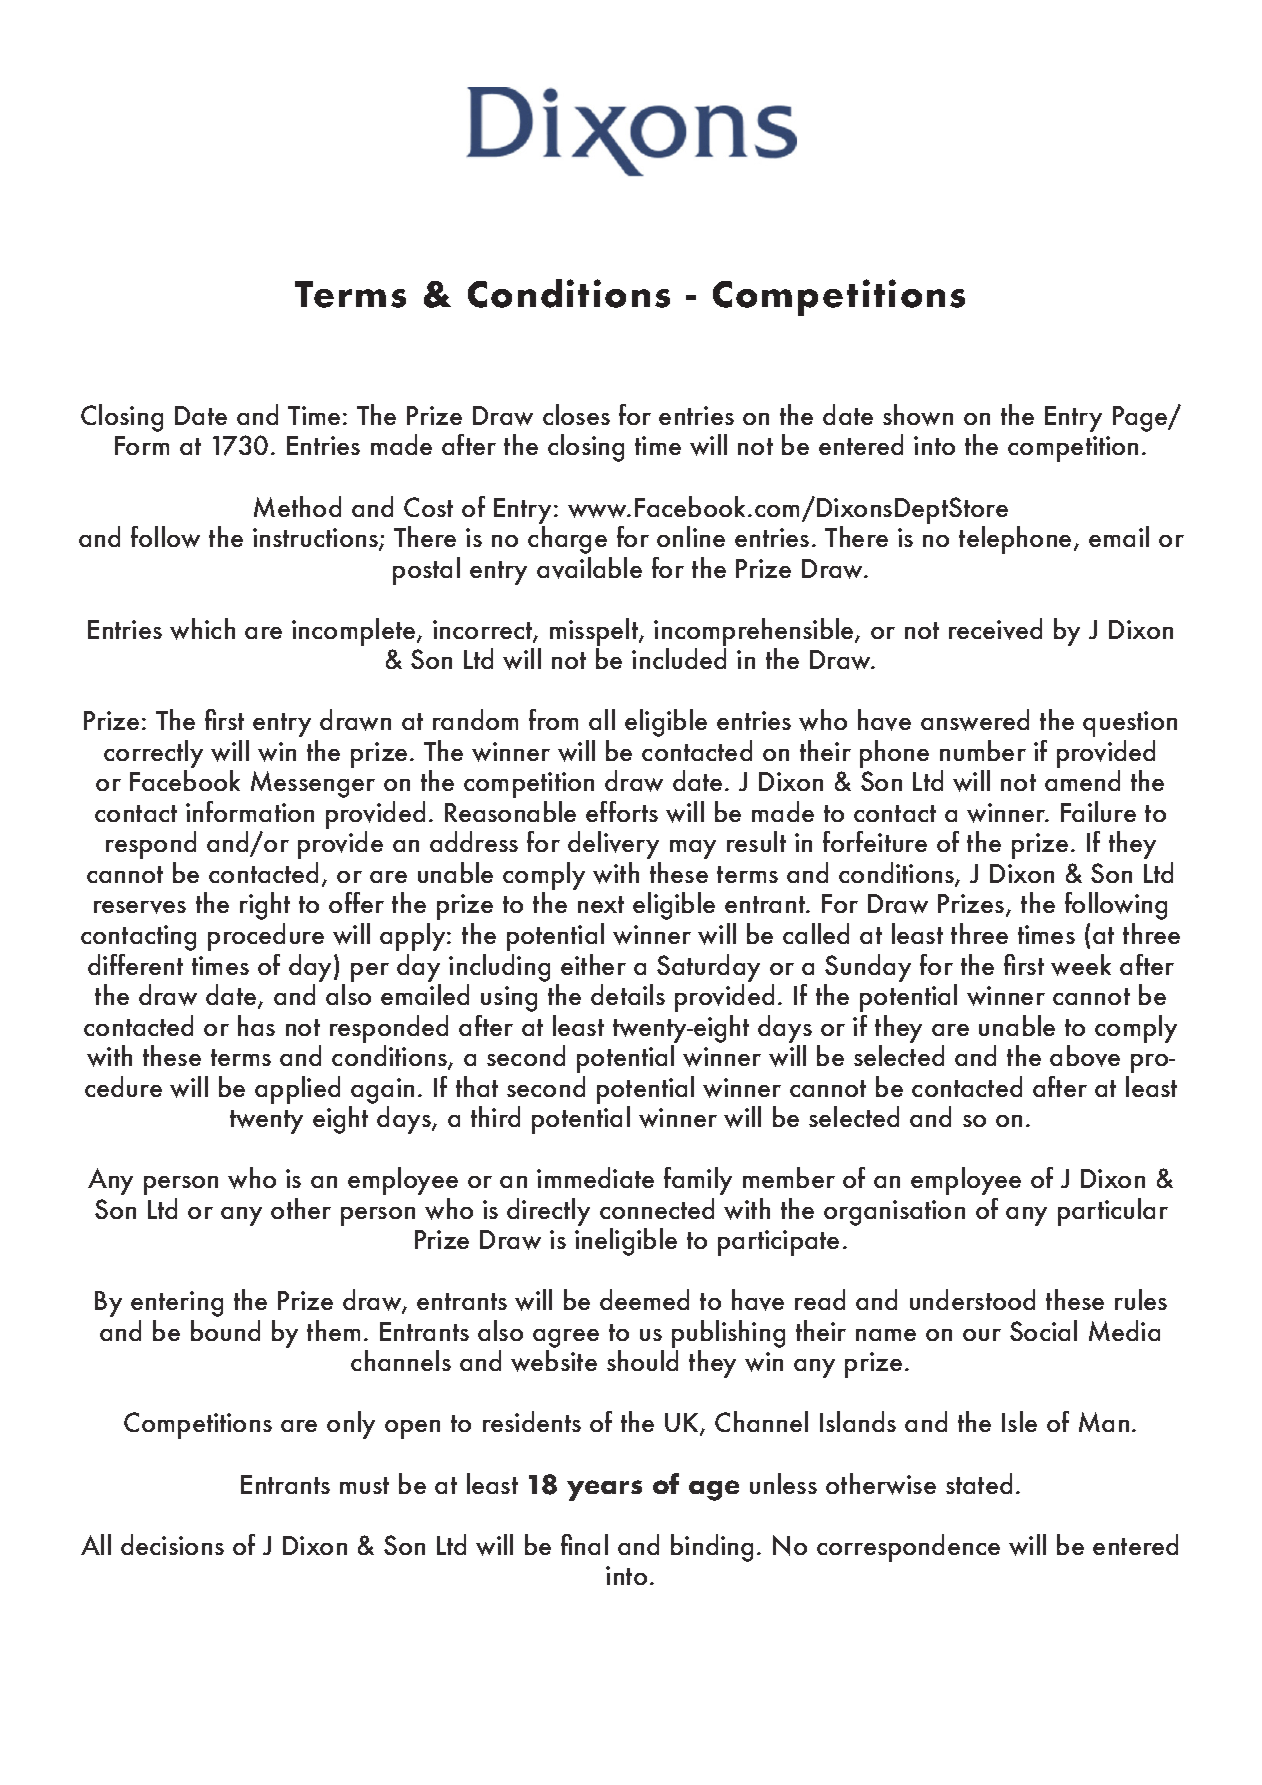 This document has height=1785, width=1262. Describe the element at coordinates (975, 720) in the document. I see `answered` at that location.
